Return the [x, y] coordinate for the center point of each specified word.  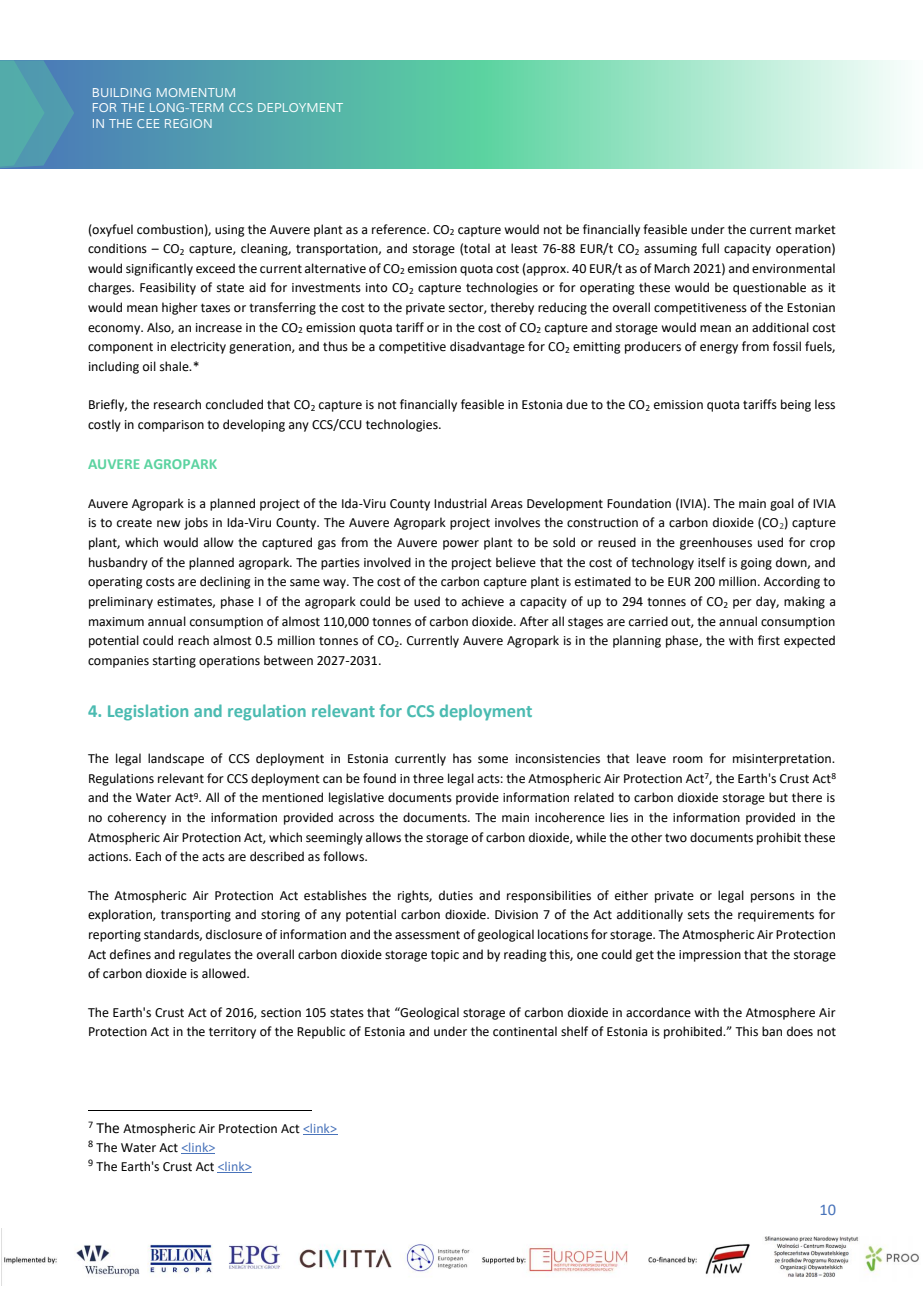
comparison [171, 426]
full [710, 248]
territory [232, 1033]
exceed [215, 268]
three [428, 778]
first [769, 640]
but [778, 797]
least [524, 248]
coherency [137, 818]
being [796, 405]
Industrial [460, 503]
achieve [483, 601]
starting [174, 662]
